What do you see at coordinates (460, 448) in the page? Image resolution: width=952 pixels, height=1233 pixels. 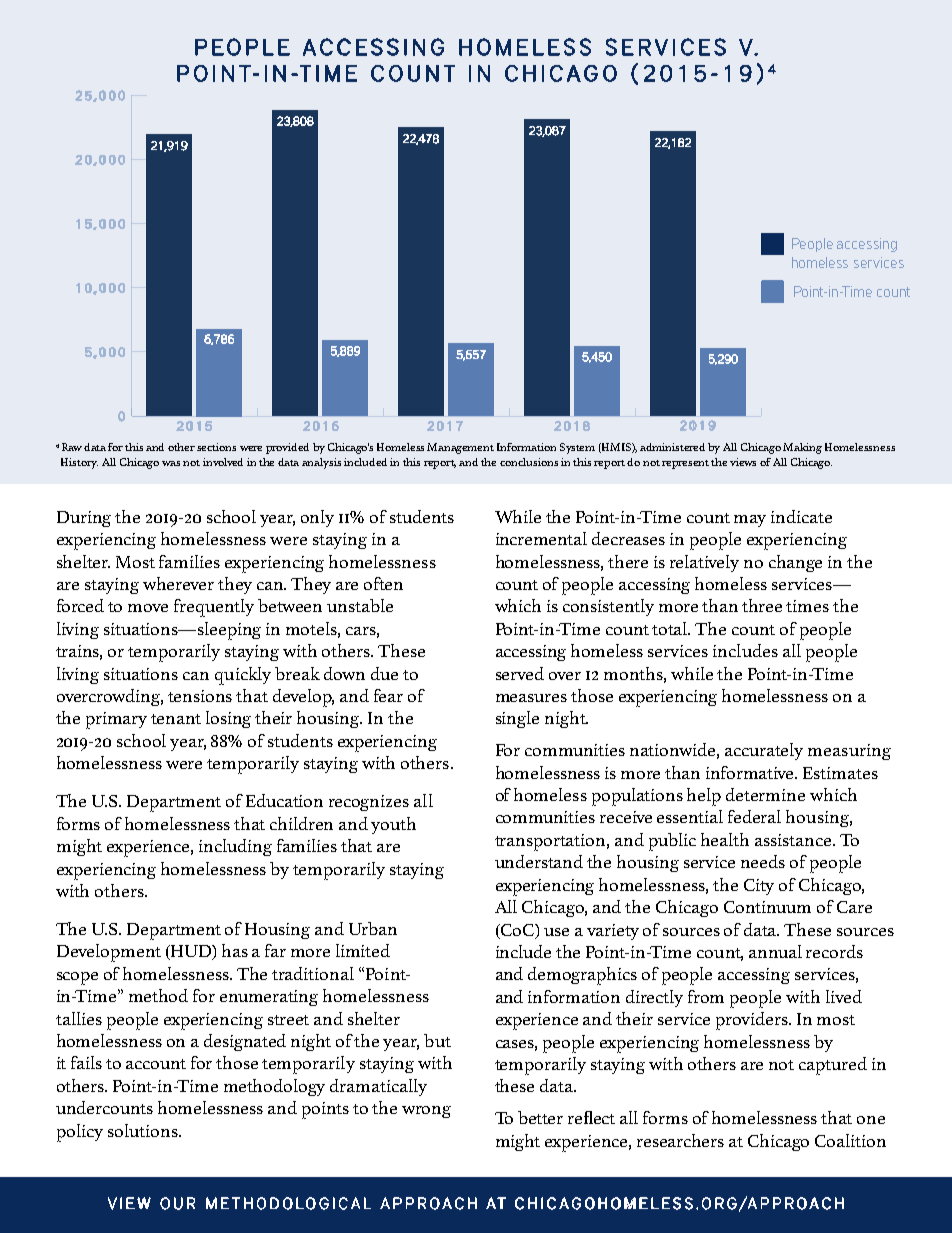 I see `Management` at bounding box center [460, 448].
